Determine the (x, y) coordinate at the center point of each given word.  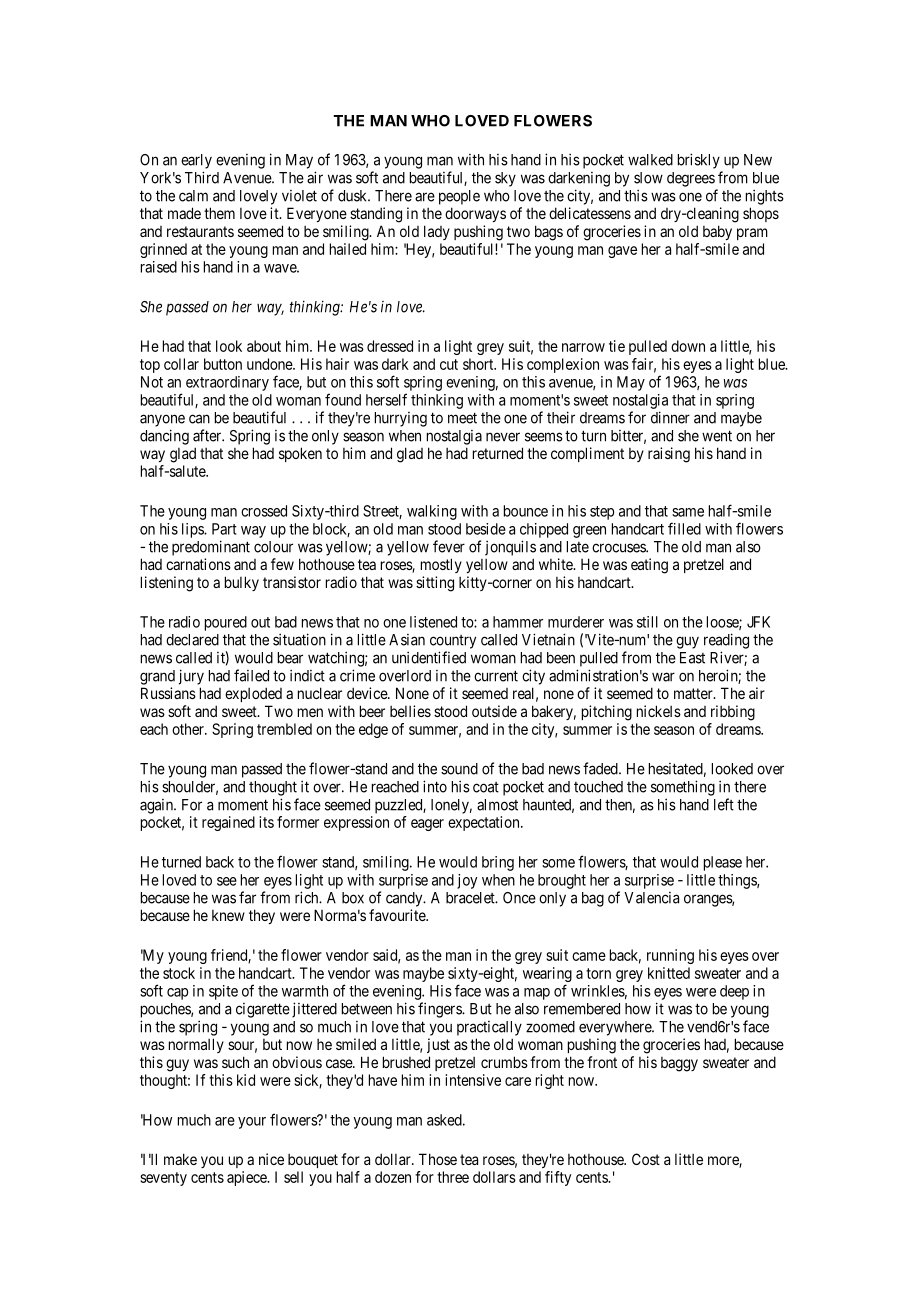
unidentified (429, 657)
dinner (670, 417)
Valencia (651, 898)
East (692, 658)
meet (462, 418)
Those (438, 1159)
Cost (646, 1159)
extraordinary (227, 383)
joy (467, 881)
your (252, 1123)
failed (251, 675)
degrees (691, 179)
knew (228, 915)
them (219, 213)
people (459, 197)
